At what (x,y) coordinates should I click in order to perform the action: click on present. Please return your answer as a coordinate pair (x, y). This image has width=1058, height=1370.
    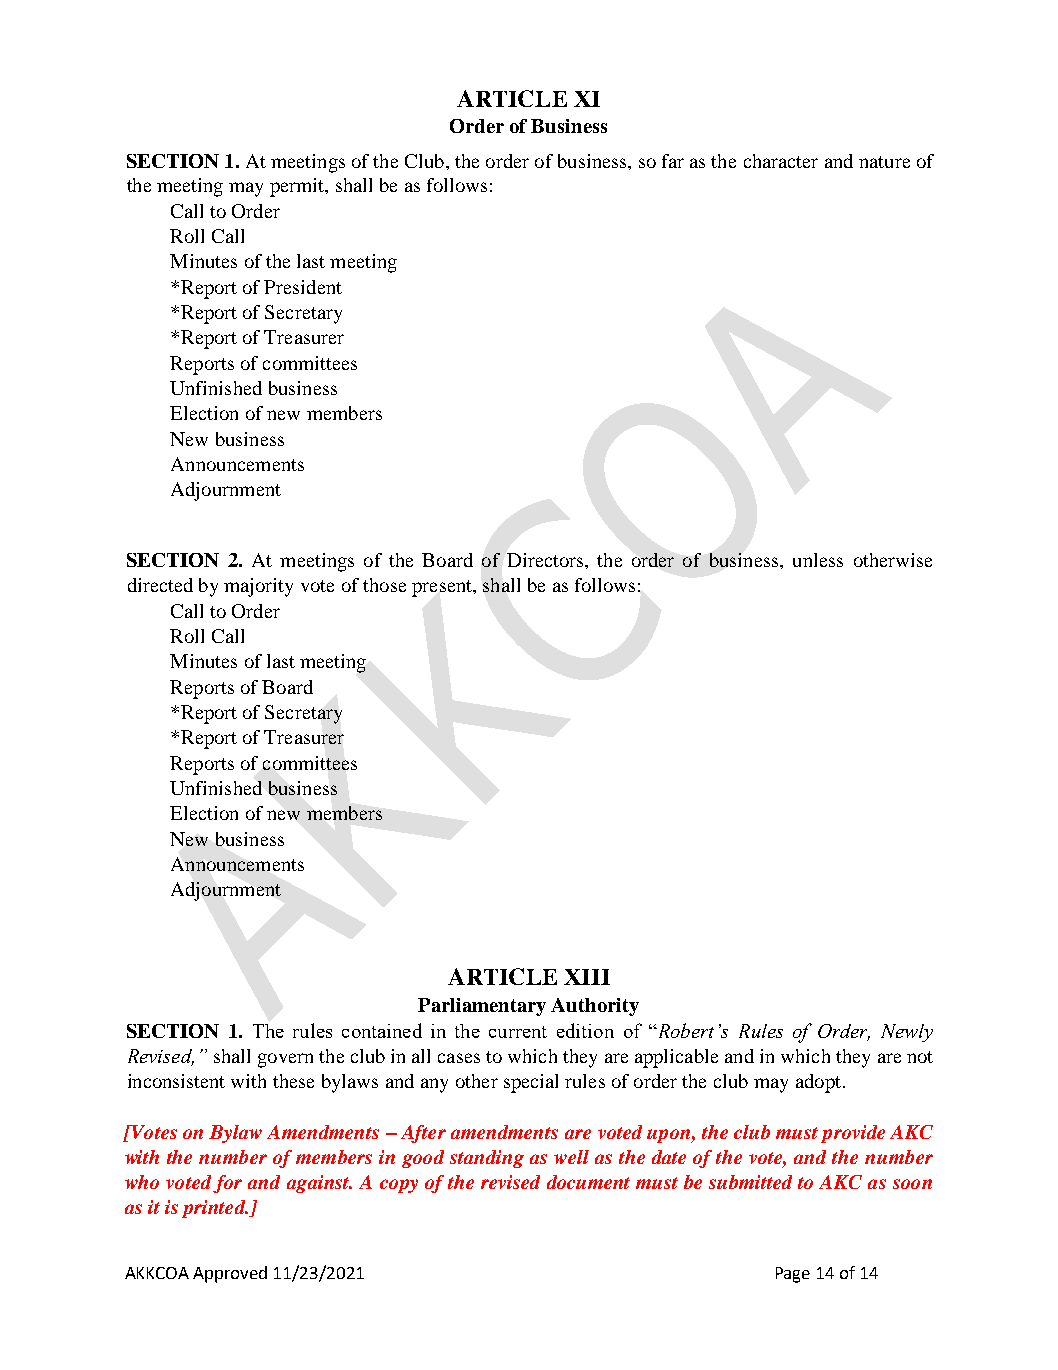
    Looking at the image, I should click on (443, 588).
